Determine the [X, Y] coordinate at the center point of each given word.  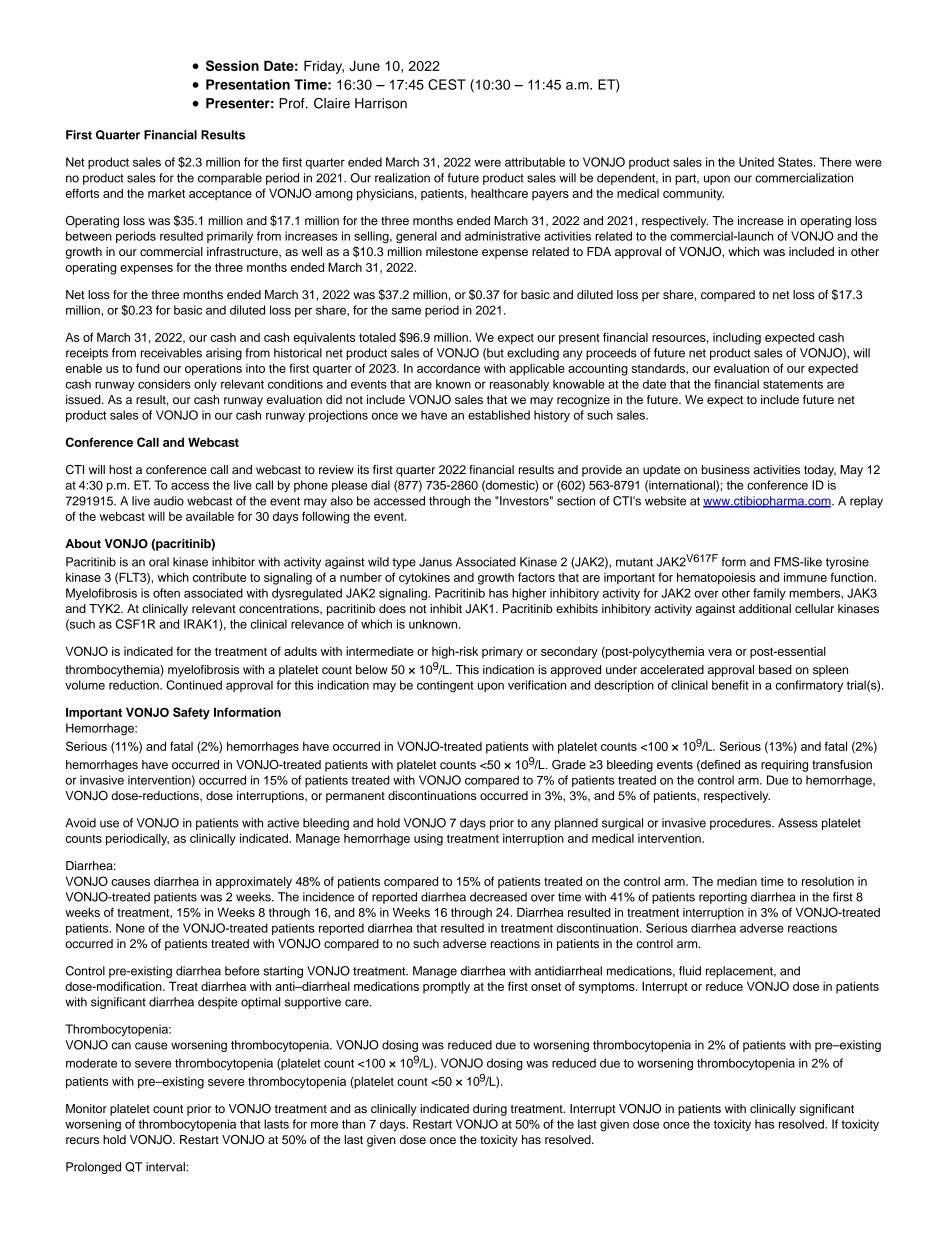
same [406, 311]
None [130, 928]
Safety [191, 713]
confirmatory [809, 686]
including [737, 339]
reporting [723, 898]
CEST [447, 84]
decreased [498, 897]
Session [232, 65]
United [756, 162]
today [820, 471]
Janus [435, 562]
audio [169, 501]
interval [166, 1167]
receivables [171, 353]
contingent [445, 686]
